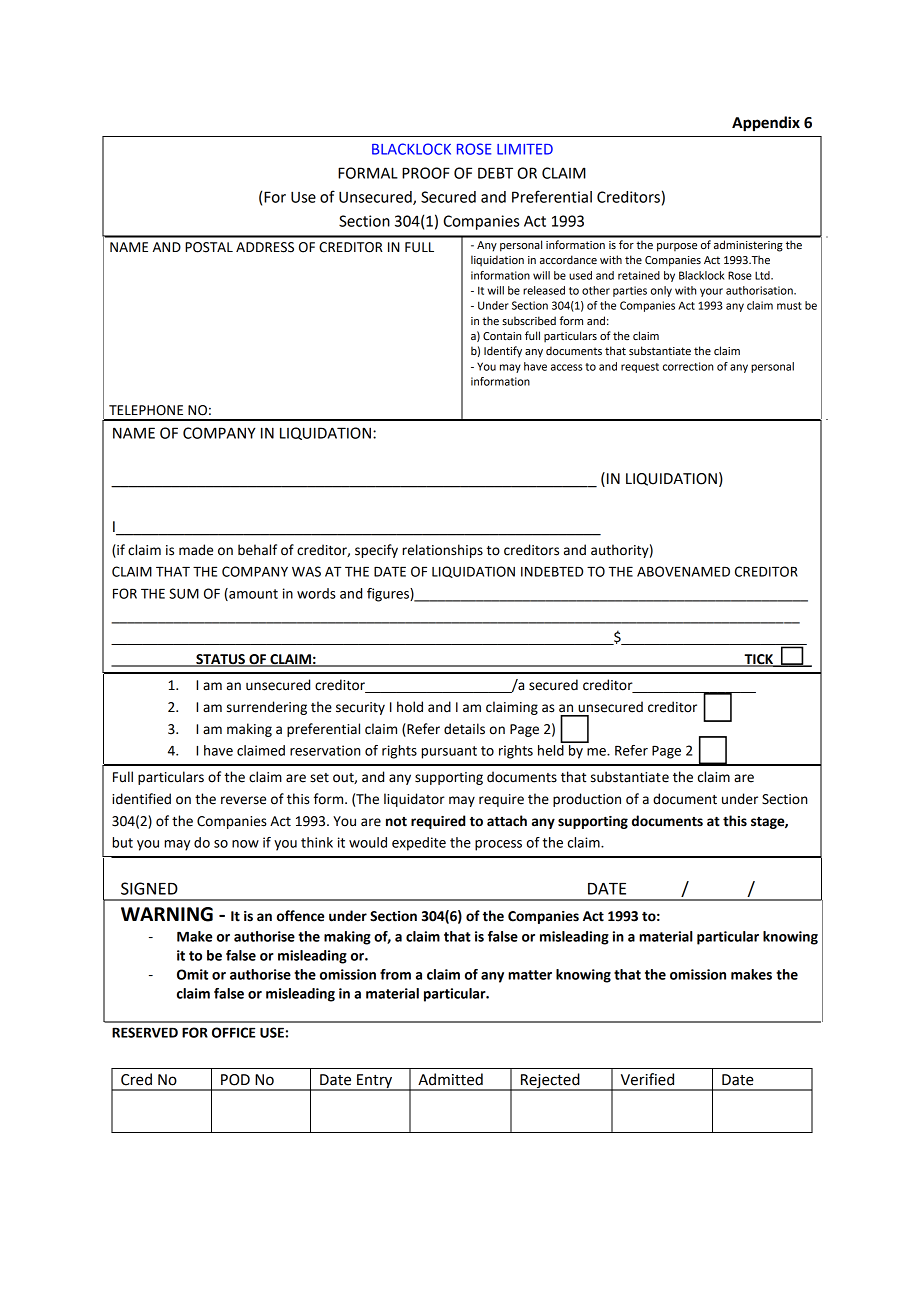  I want to click on production, so click(587, 800).
